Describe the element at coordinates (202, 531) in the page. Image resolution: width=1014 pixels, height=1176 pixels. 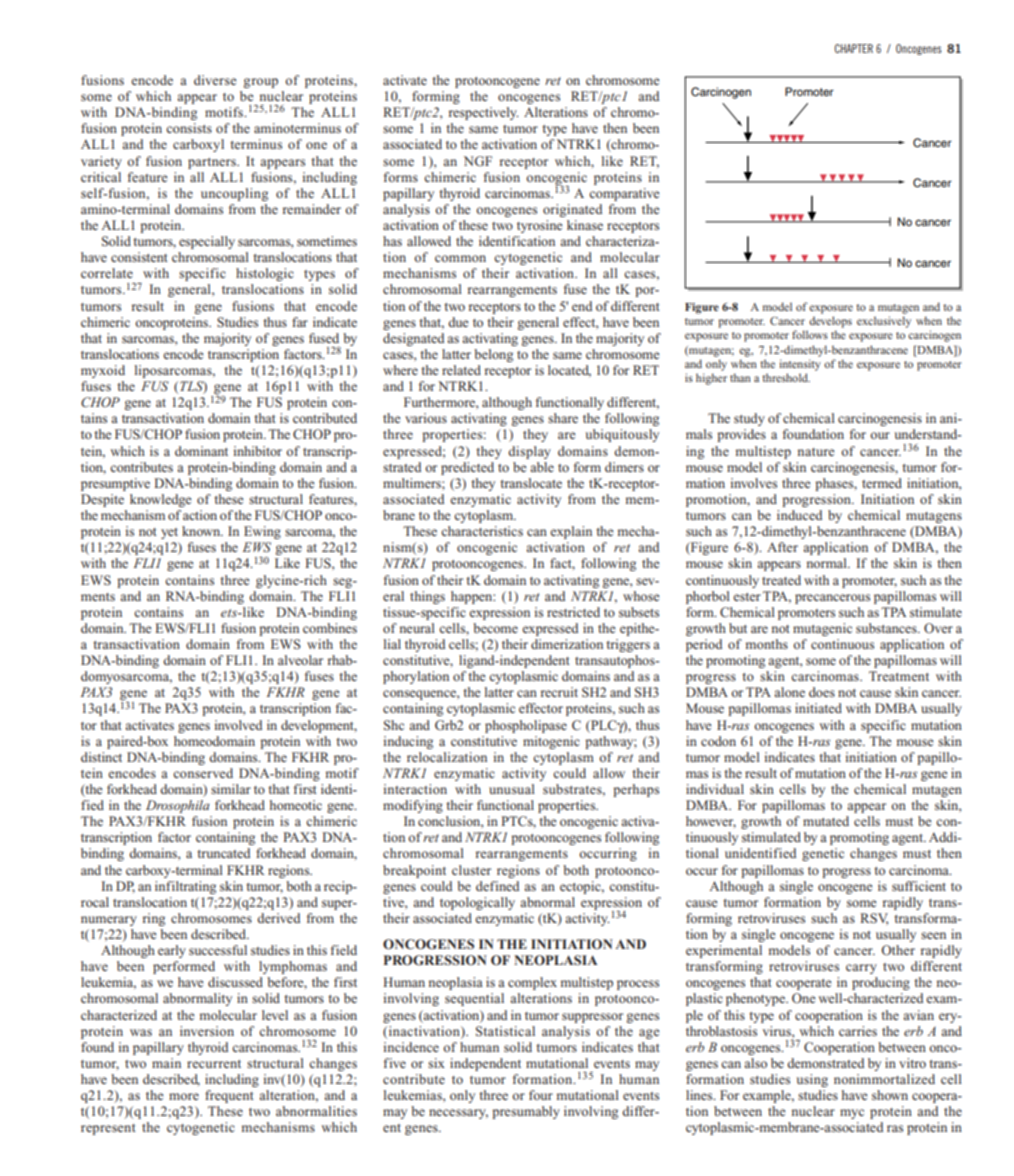
I see `known` at that location.
